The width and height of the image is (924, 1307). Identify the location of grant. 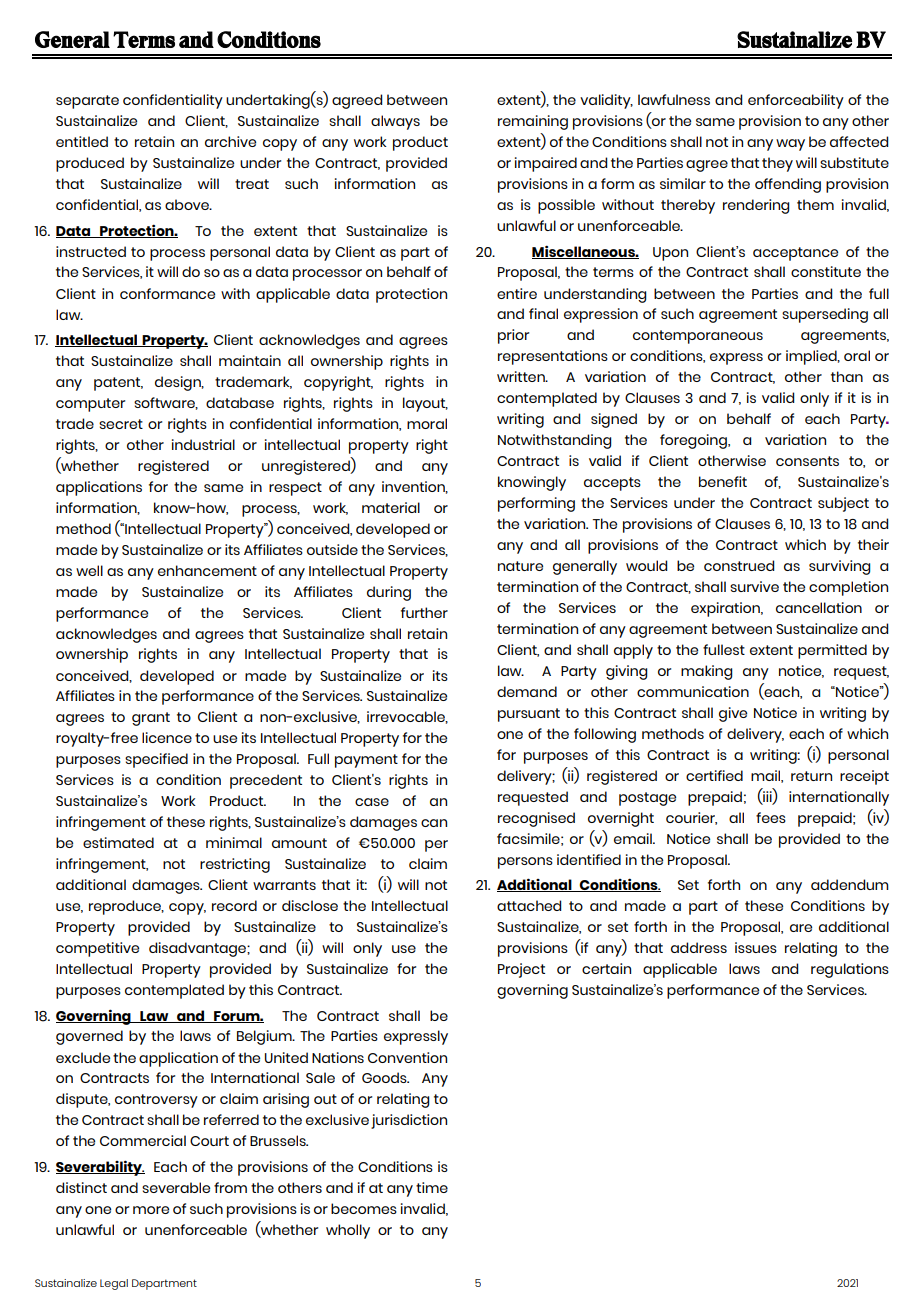
(151, 719).
